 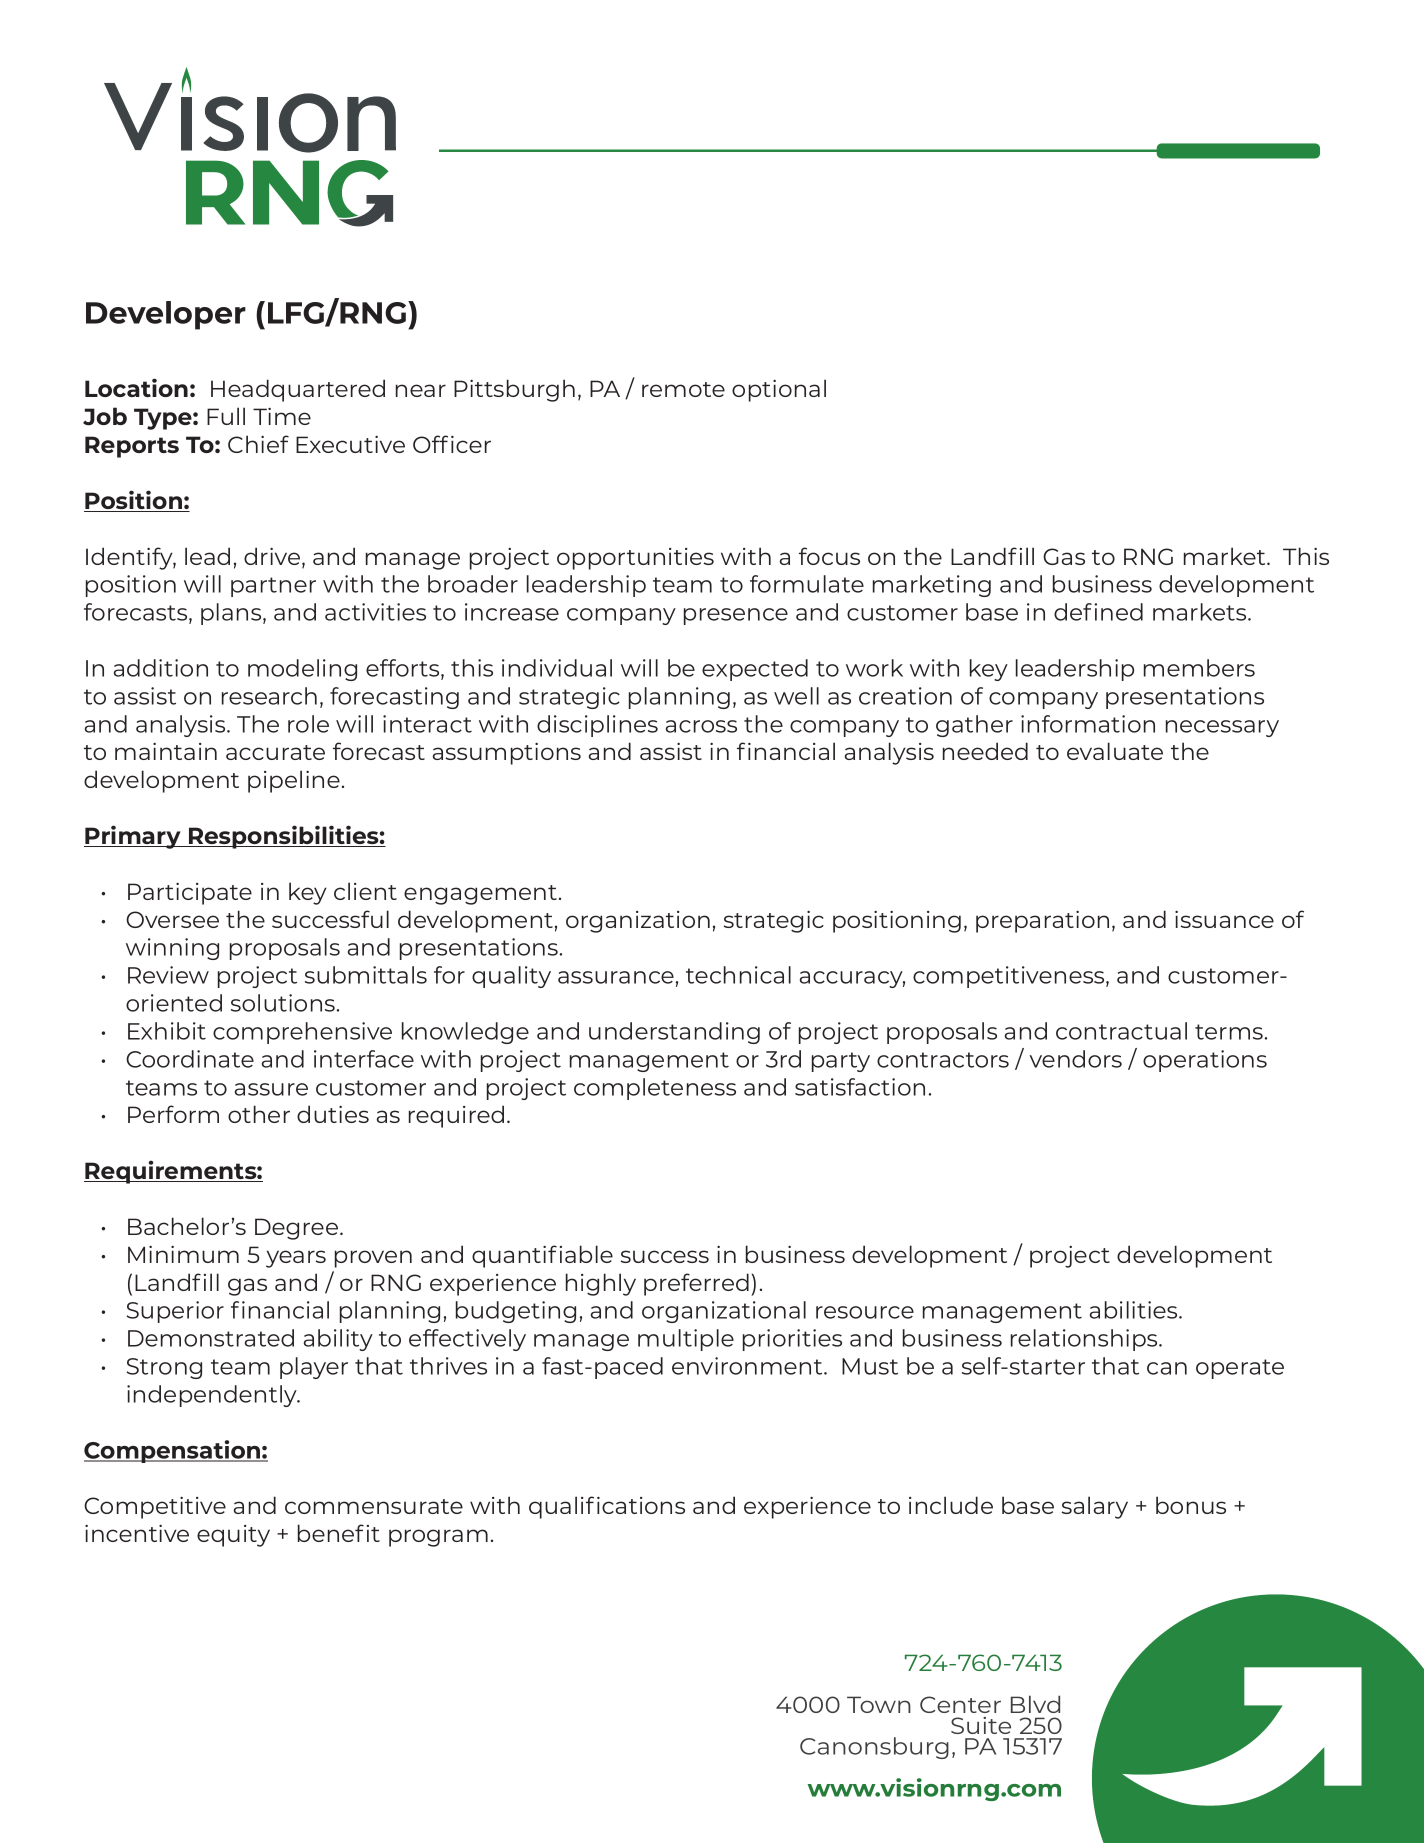 What do you see at coordinates (190, 894) in the screenshot?
I see `Participate` at bounding box center [190, 894].
